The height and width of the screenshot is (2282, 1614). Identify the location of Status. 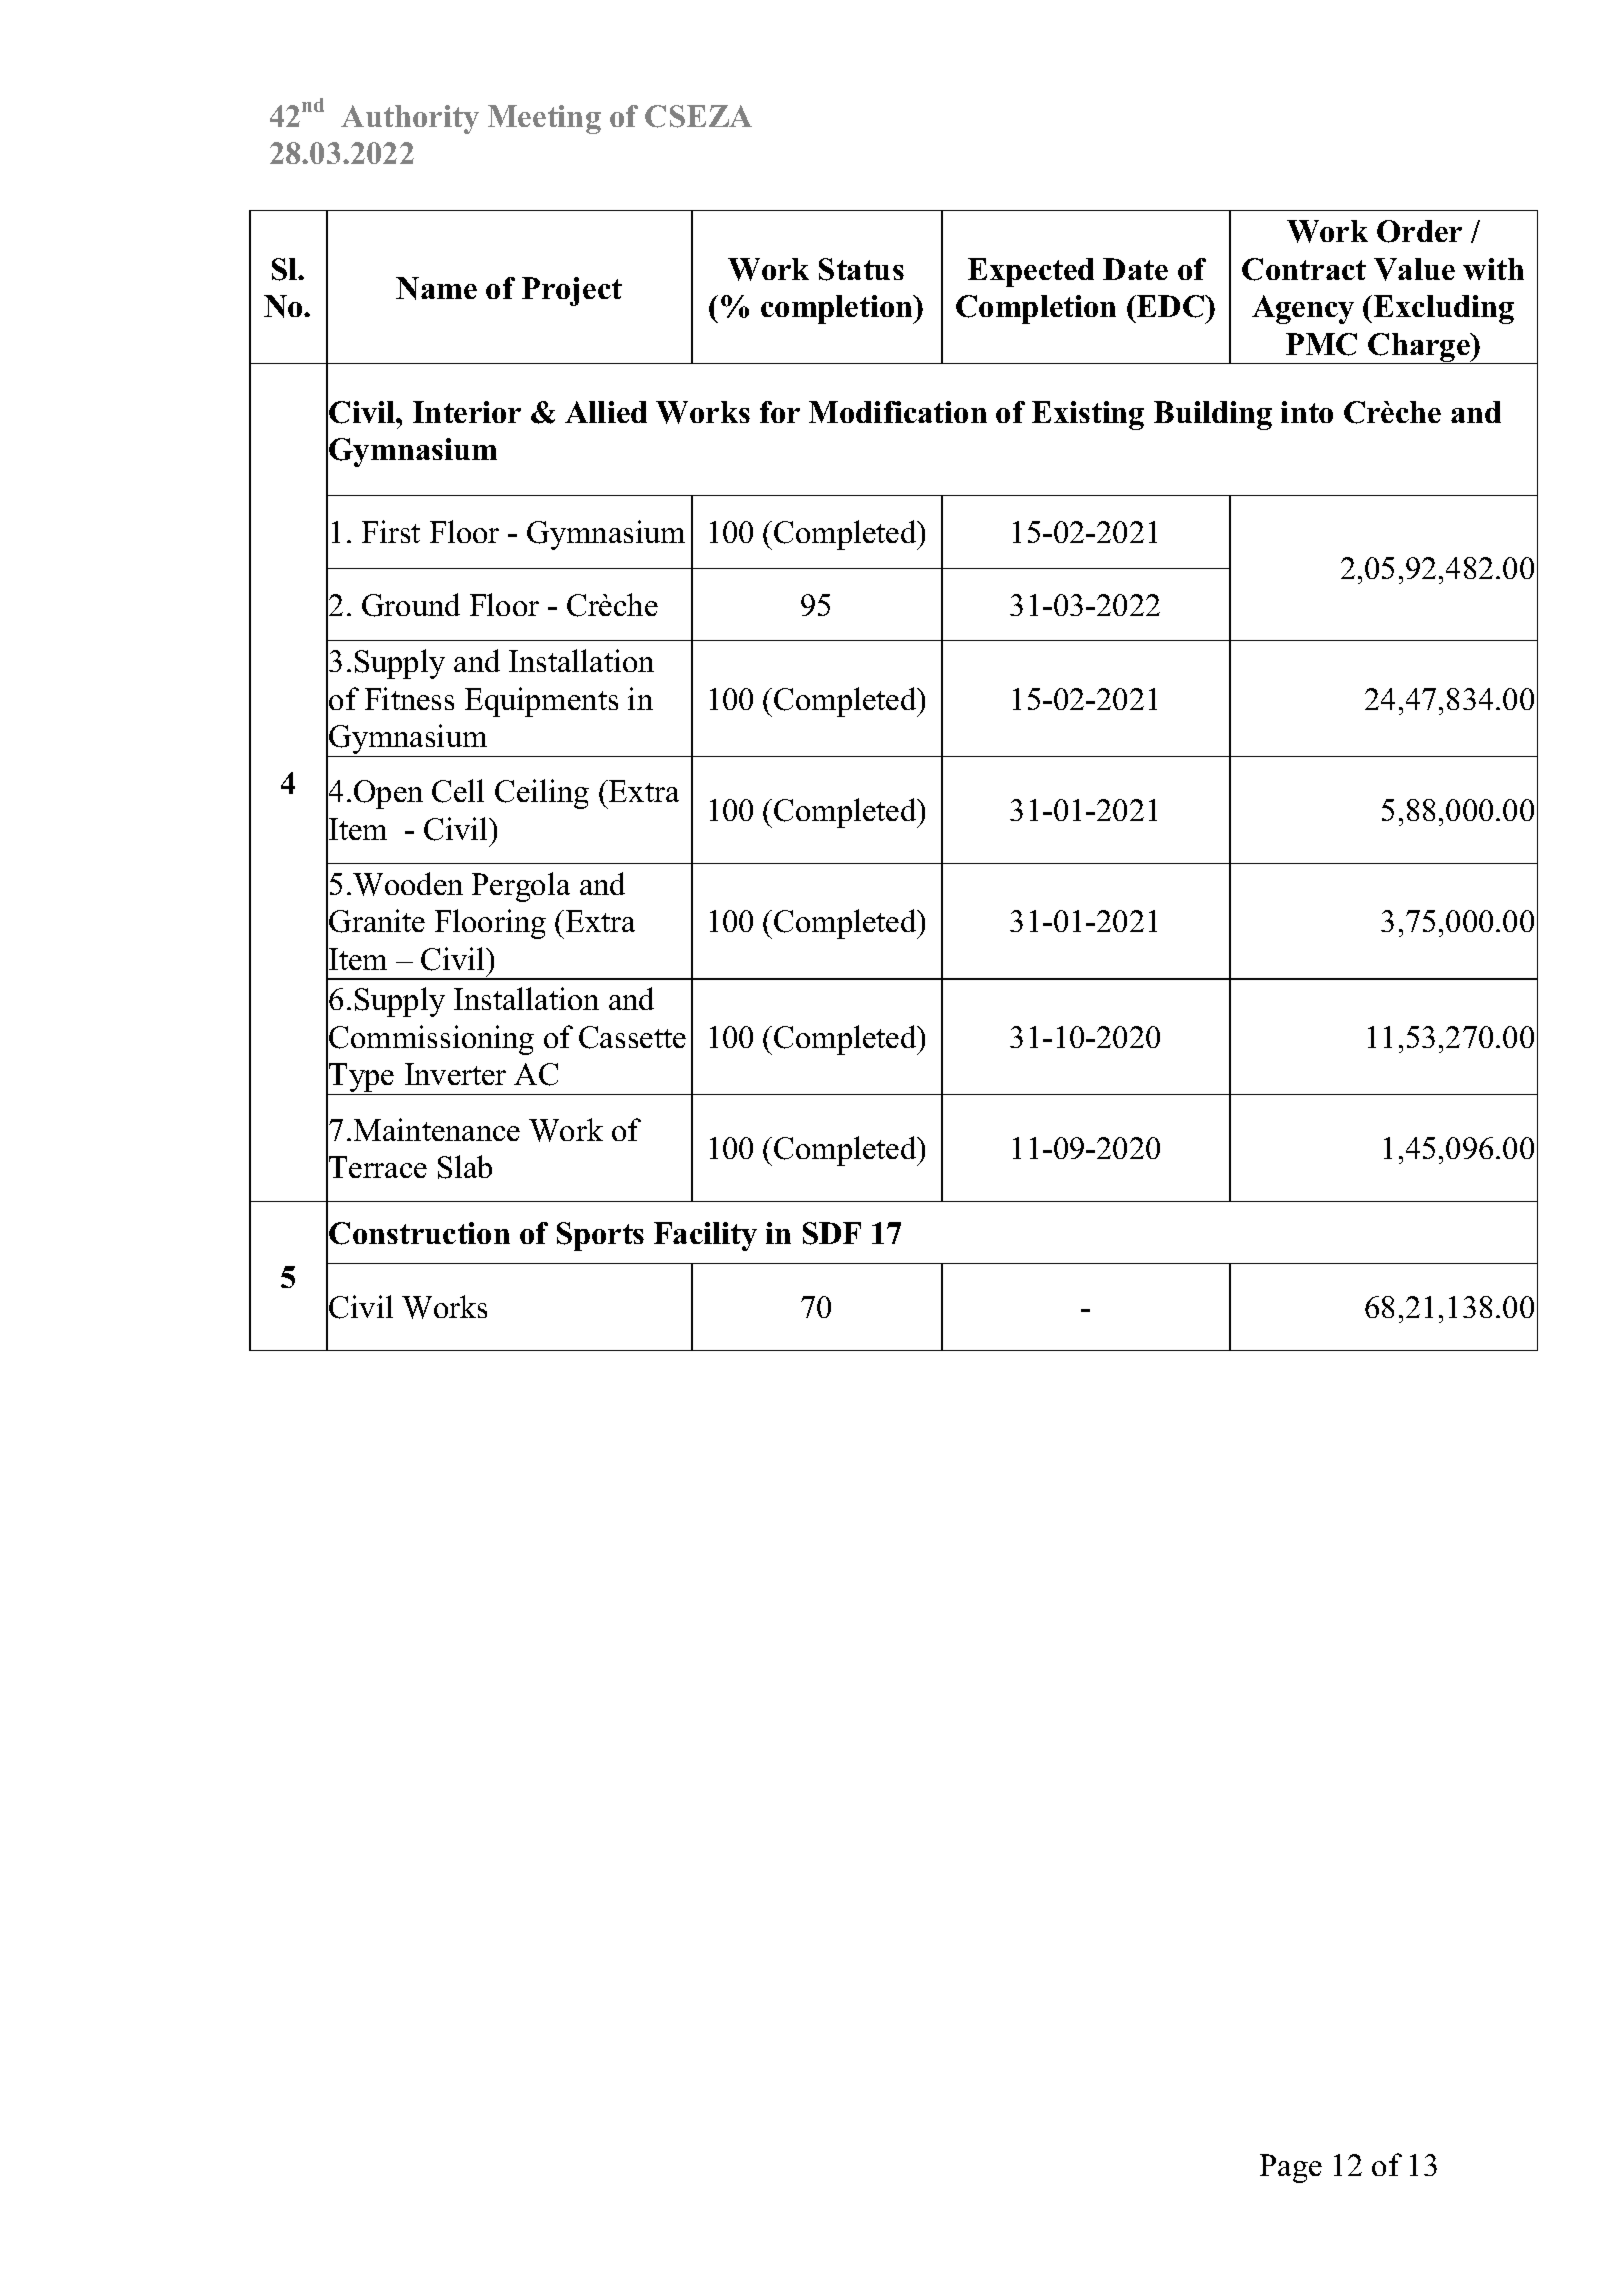
(861, 269).
